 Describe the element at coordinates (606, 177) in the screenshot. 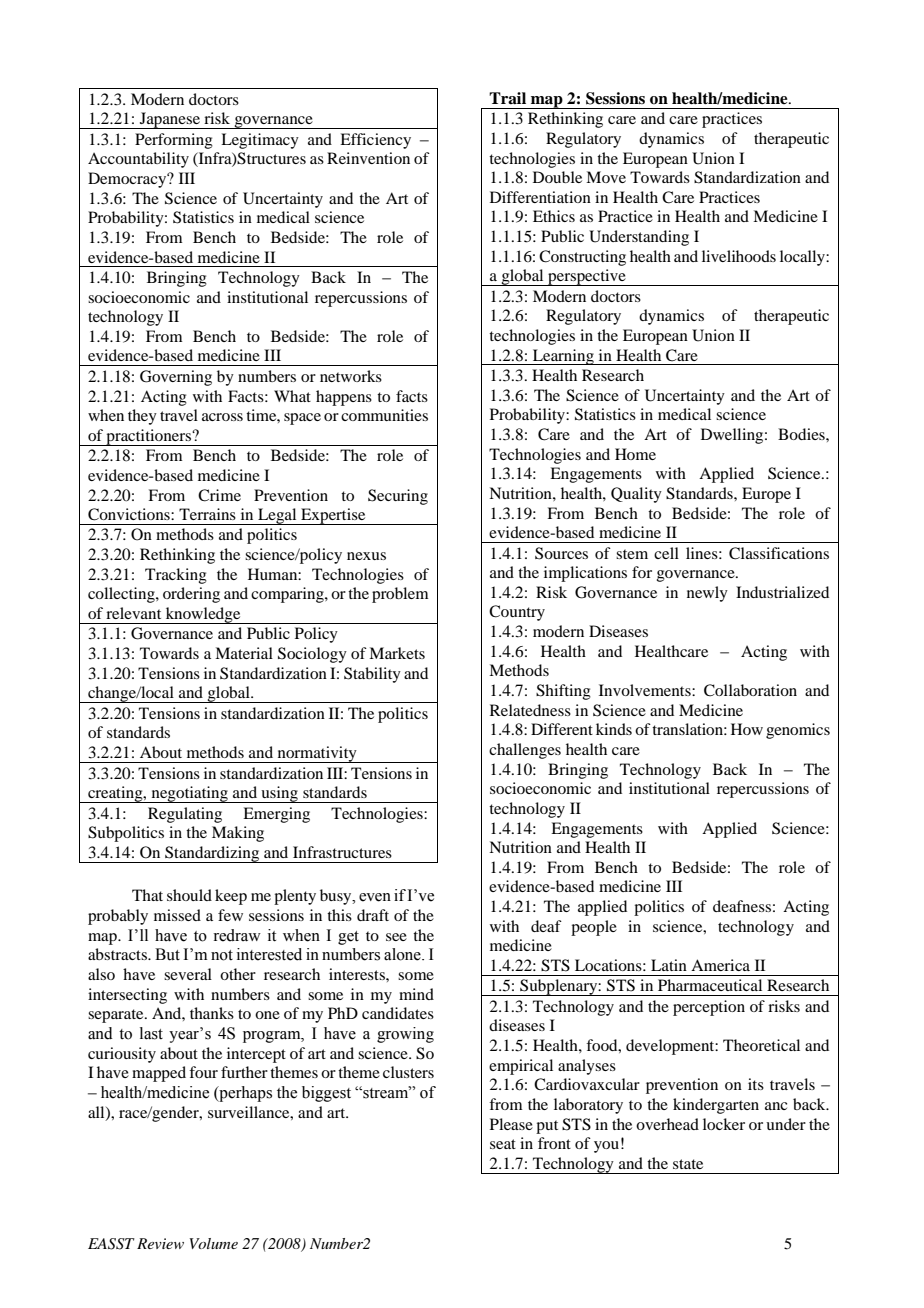

I see `Move` at that location.
